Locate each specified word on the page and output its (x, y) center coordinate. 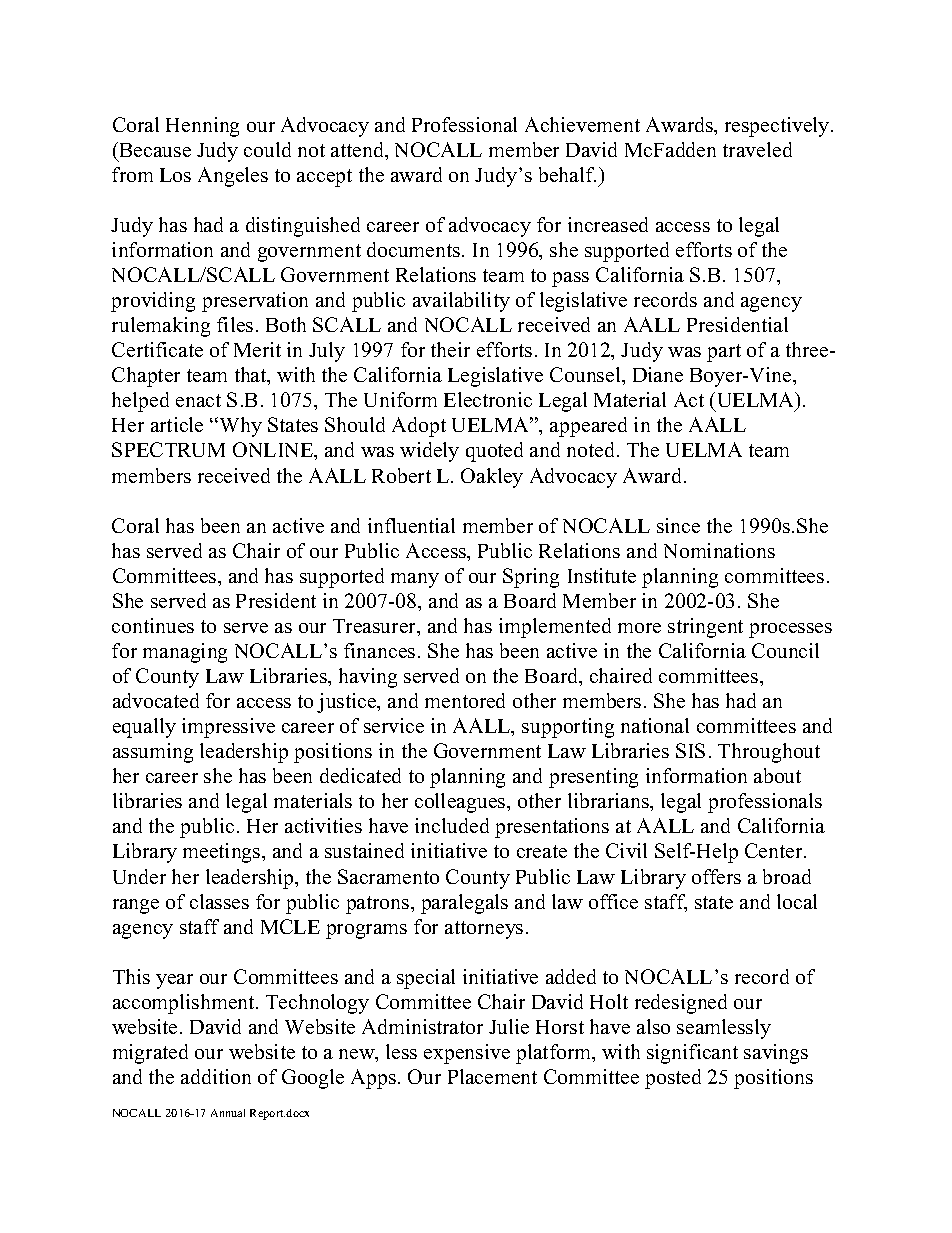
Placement (492, 1076)
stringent (705, 628)
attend (359, 151)
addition (216, 1076)
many (415, 580)
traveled (757, 149)
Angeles (233, 177)
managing (185, 653)
